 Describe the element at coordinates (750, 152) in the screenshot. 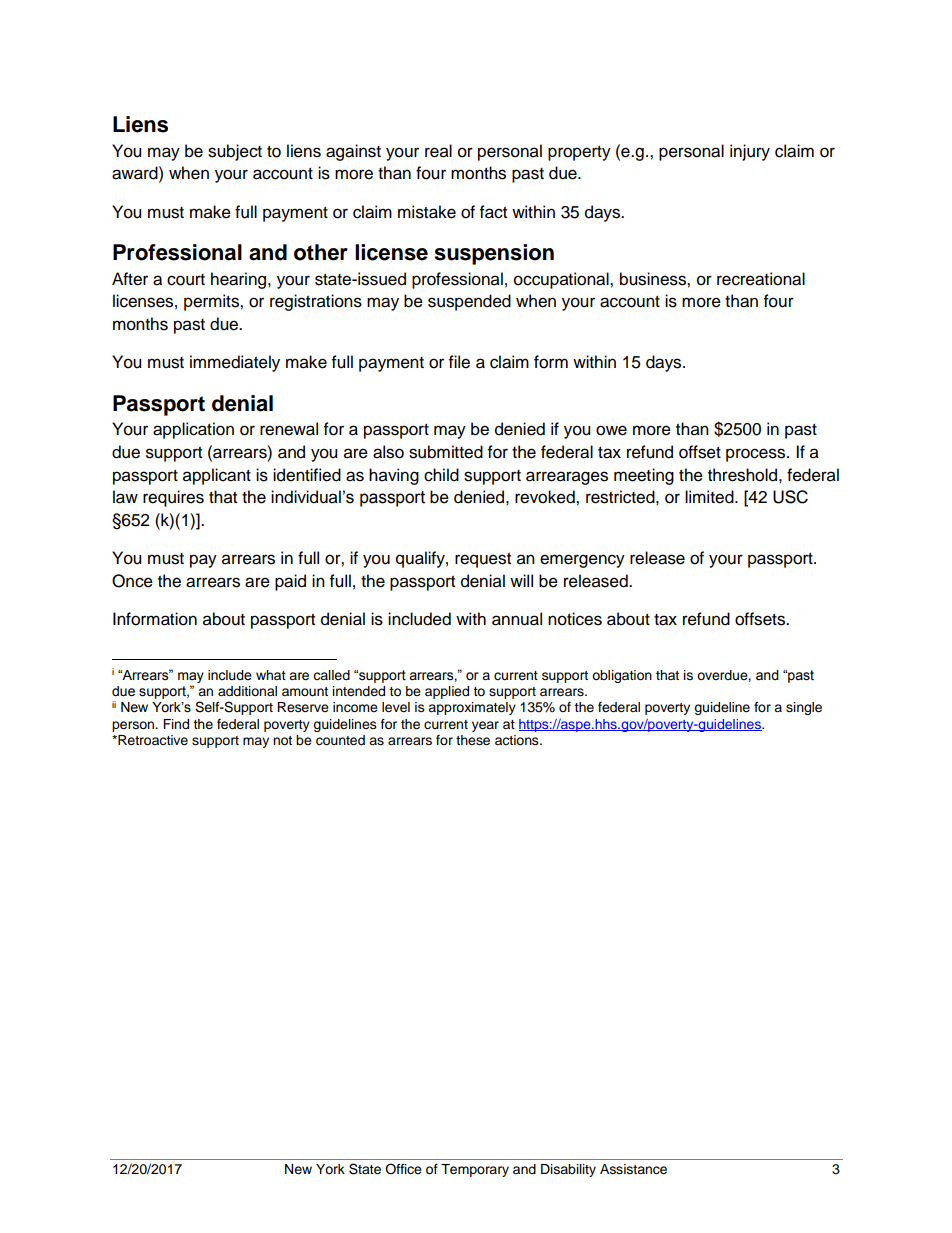

I see `injury` at that location.
